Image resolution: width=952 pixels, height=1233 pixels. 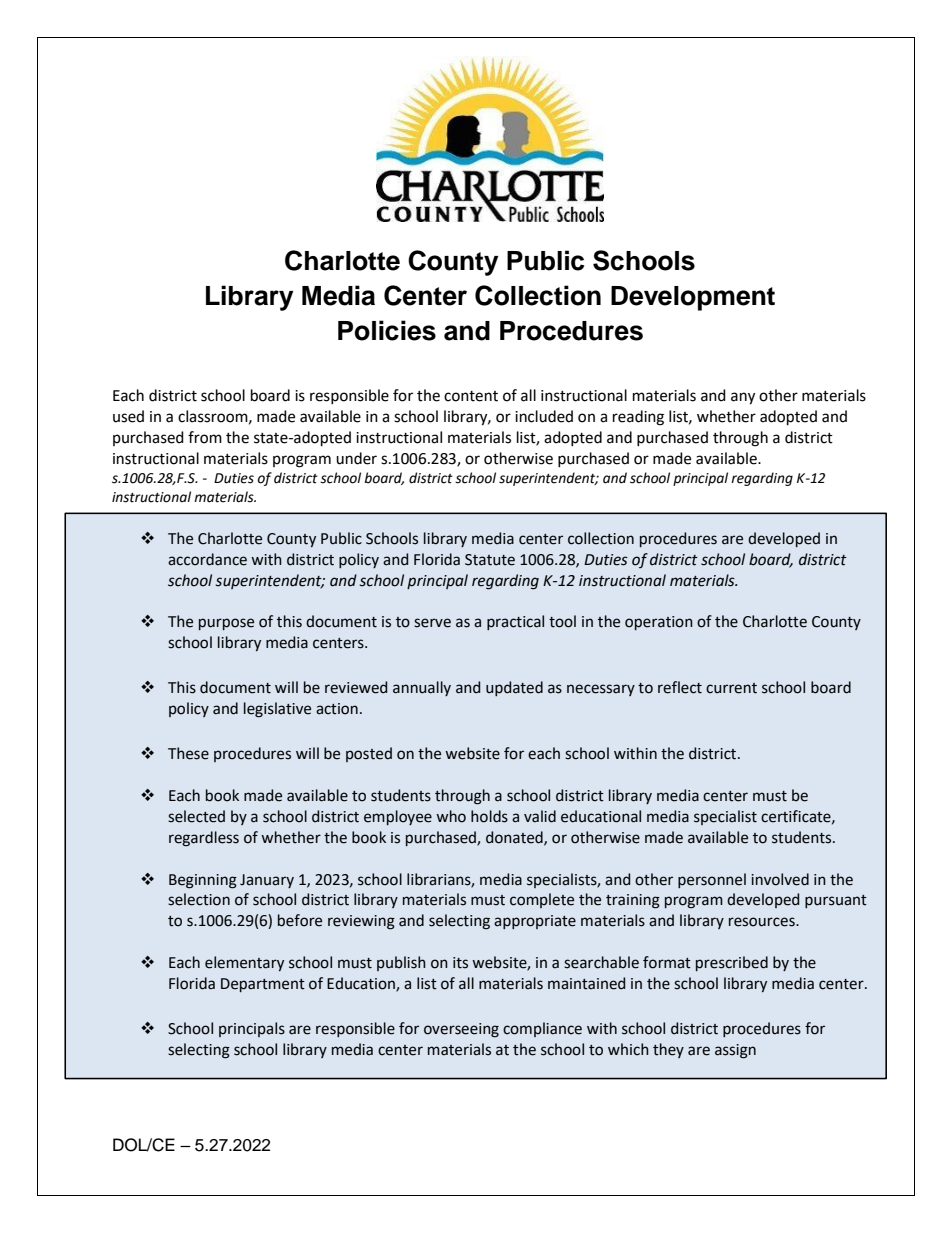 What do you see at coordinates (196, 816) in the screenshot?
I see `selected` at bounding box center [196, 816].
